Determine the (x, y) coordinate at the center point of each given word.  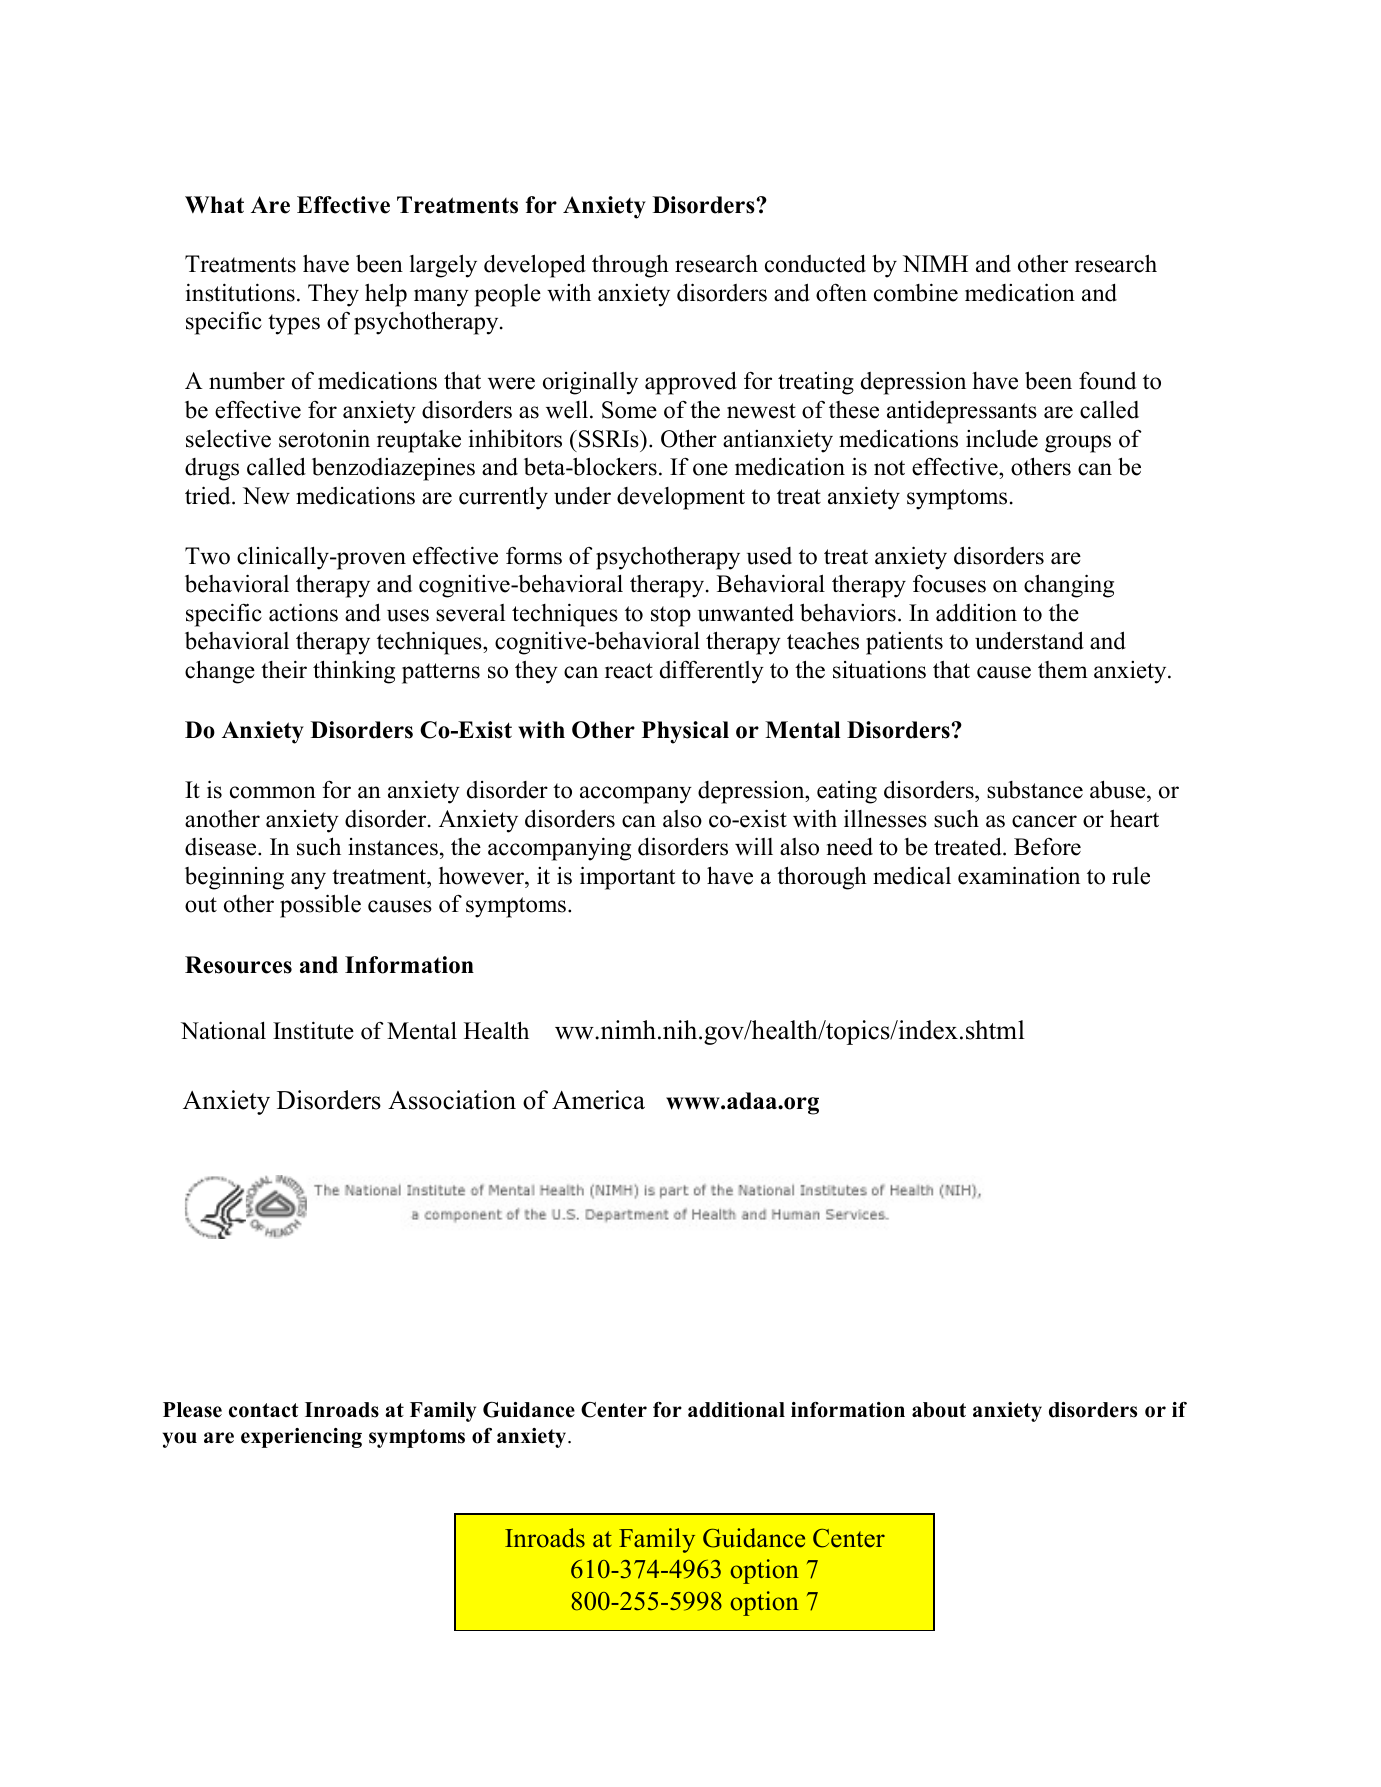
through (630, 266)
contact (264, 1410)
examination (1019, 875)
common (273, 792)
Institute (313, 1030)
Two (207, 556)
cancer (1044, 821)
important (627, 878)
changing (1069, 586)
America (598, 1100)
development (681, 498)
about (939, 1410)
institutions (240, 292)
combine (916, 292)
